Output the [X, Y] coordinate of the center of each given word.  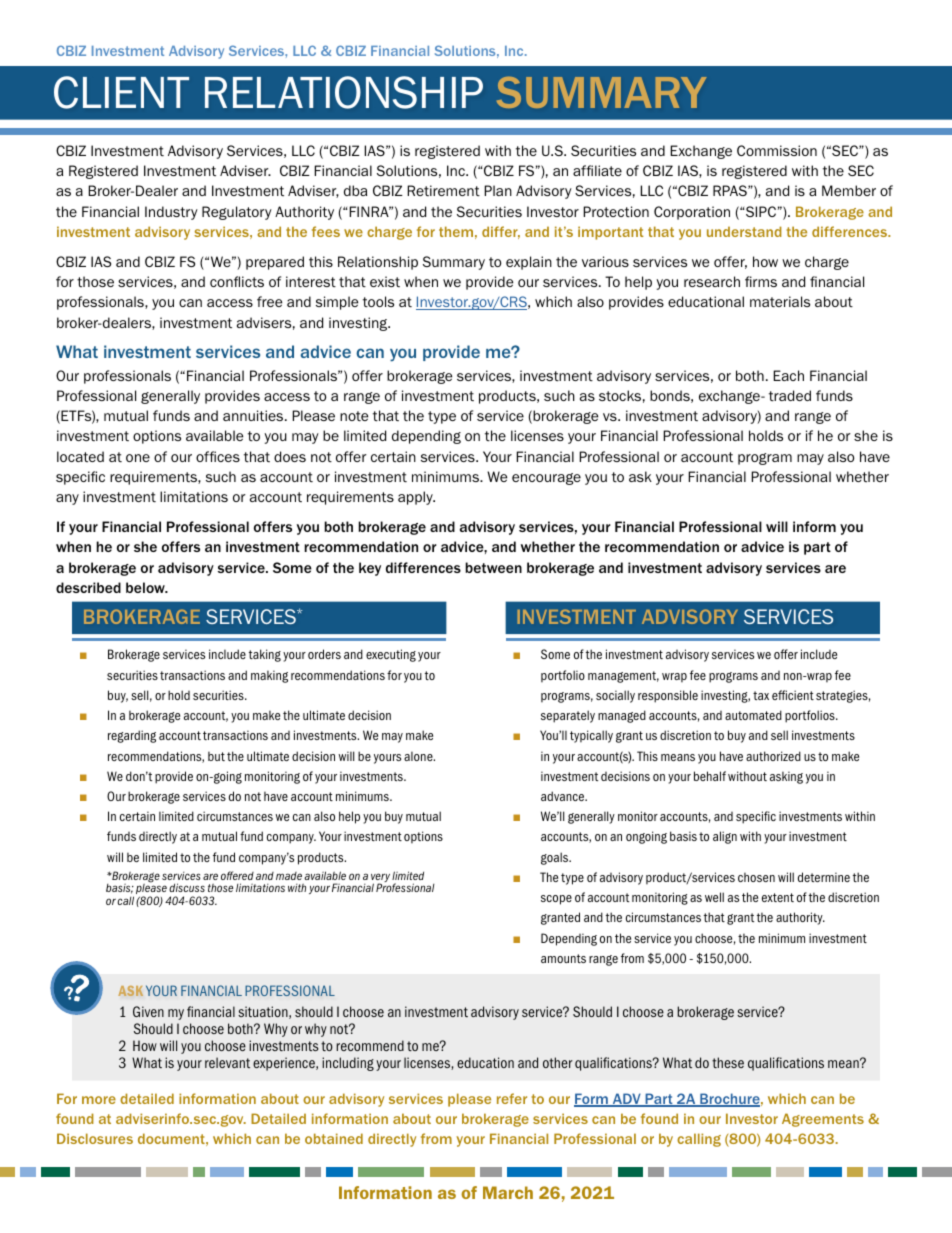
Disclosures [95, 1138]
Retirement [443, 191]
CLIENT [121, 92]
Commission [777, 150]
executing [391, 655]
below [146, 587]
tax [761, 695]
